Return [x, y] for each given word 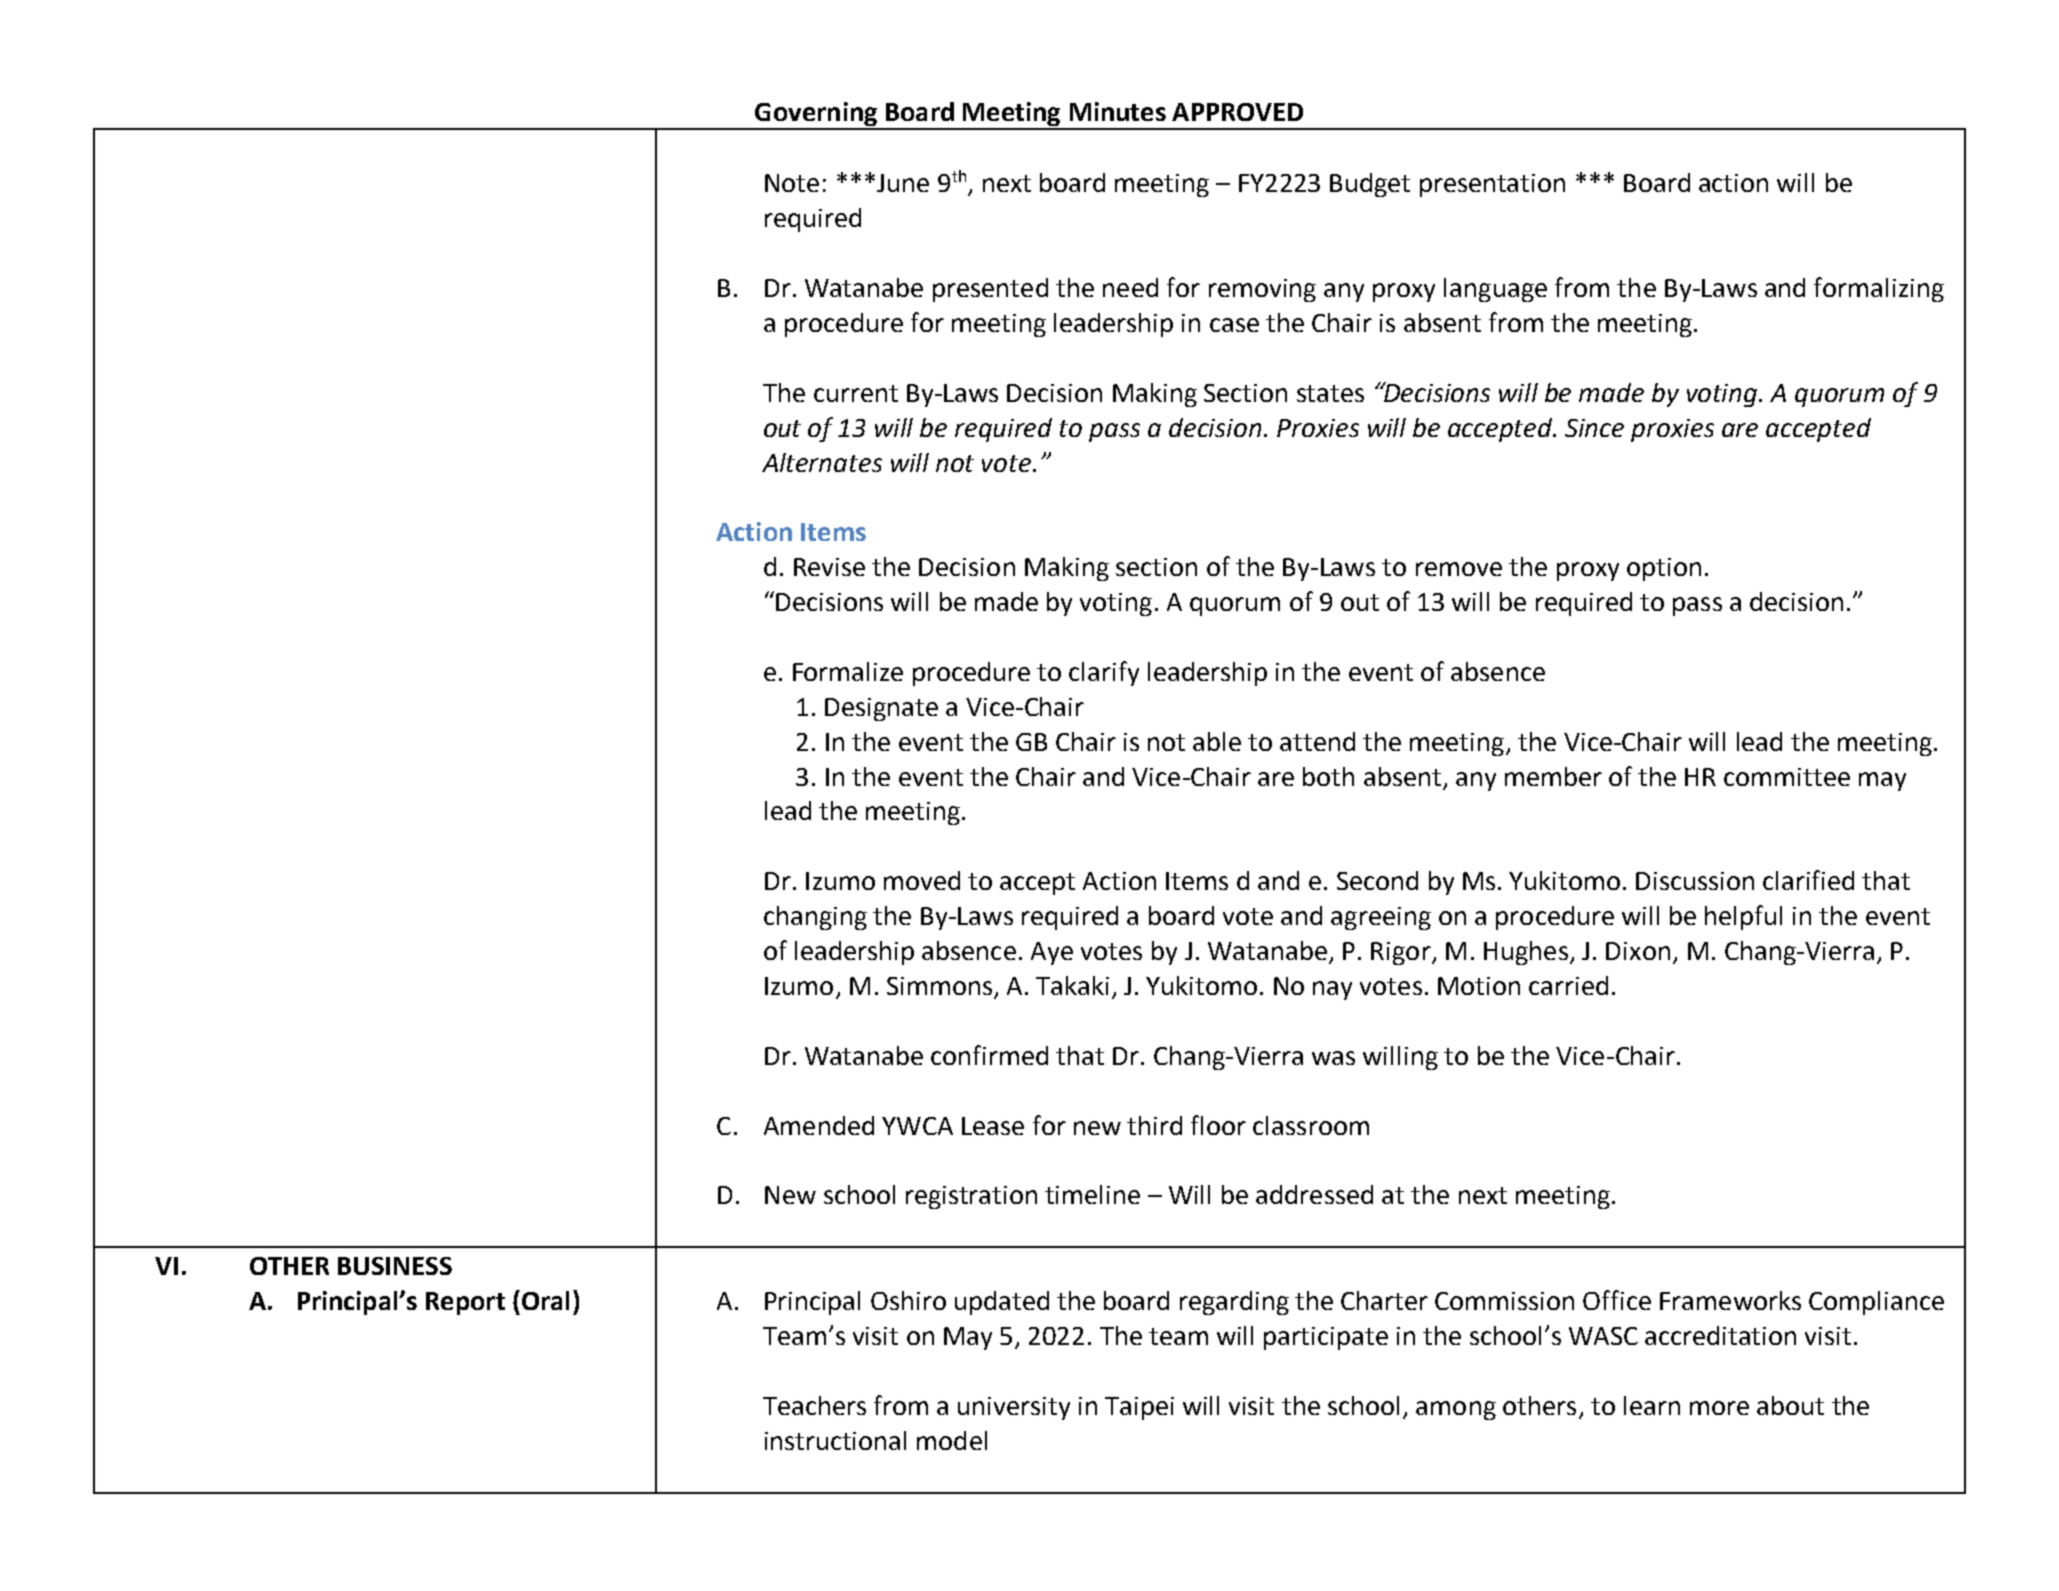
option [1664, 569]
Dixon [1638, 951]
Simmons [939, 986]
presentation [1492, 185]
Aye [1052, 953]
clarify [1104, 673]
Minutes [1118, 111]
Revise [829, 567]
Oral [545, 1300]
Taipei [1139, 1408]
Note [792, 183]
